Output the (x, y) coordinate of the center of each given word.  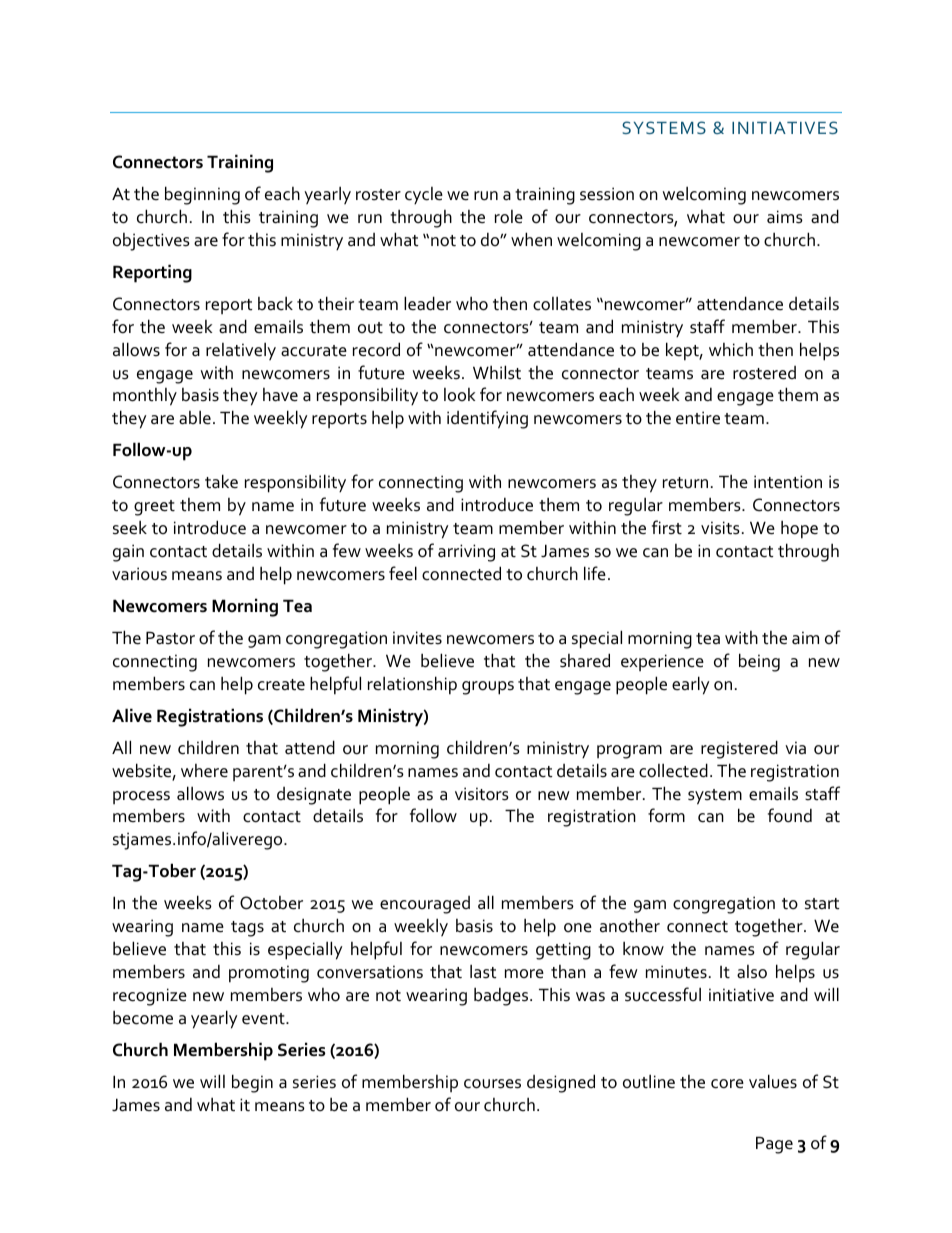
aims (785, 217)
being (759, 662)
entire (698, 418)
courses (492, 1084)
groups (488, 688)
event (264, 1019)
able (195, 417)
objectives (151, 242)
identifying (487, 419)
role (509, 217)
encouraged (425, 905)
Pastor (170, 638)
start (822, 904)
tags (247, 929)
